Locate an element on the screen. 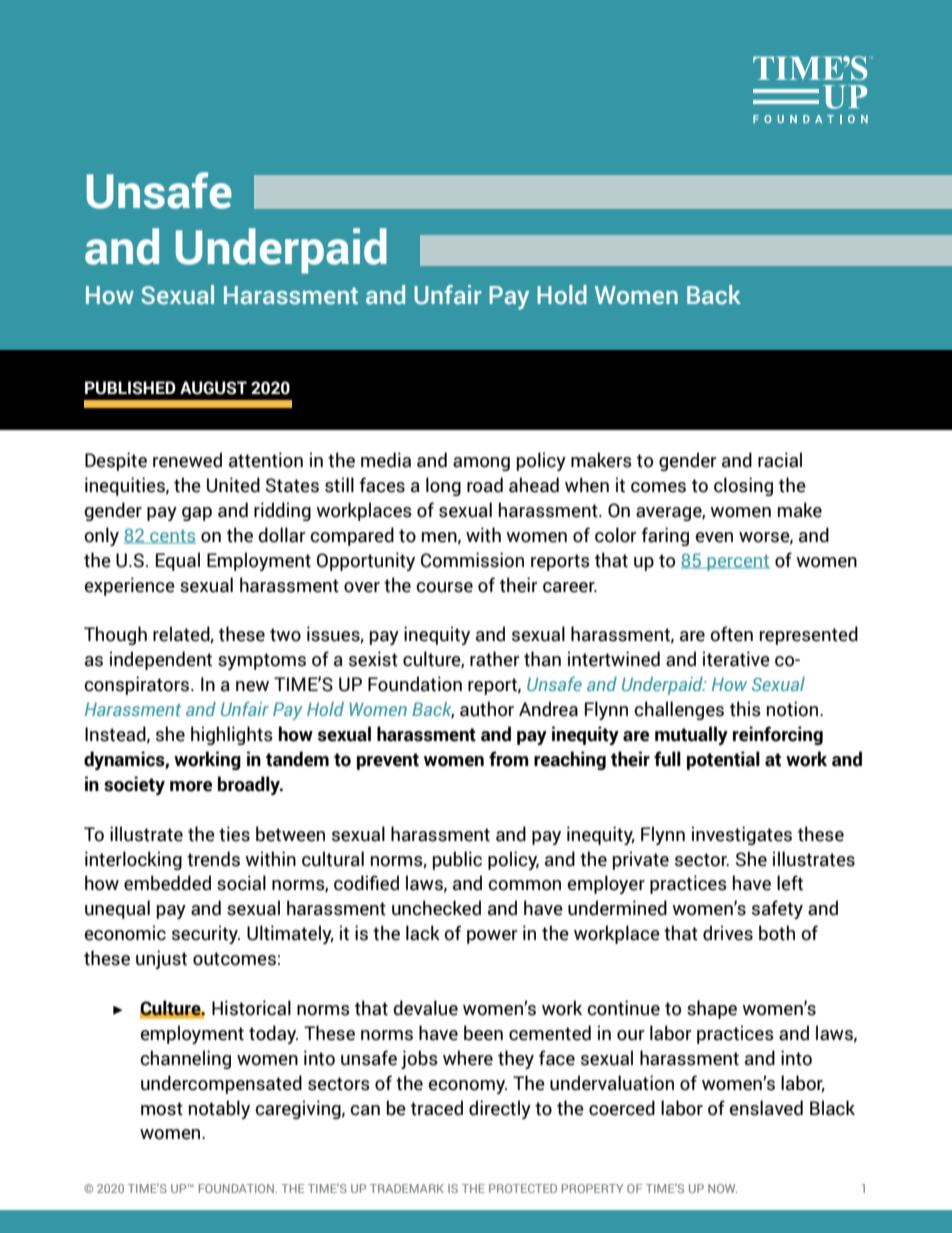 The height and width of the screenshot is (1233, 952). potential is located at coordinates (723, 760).
